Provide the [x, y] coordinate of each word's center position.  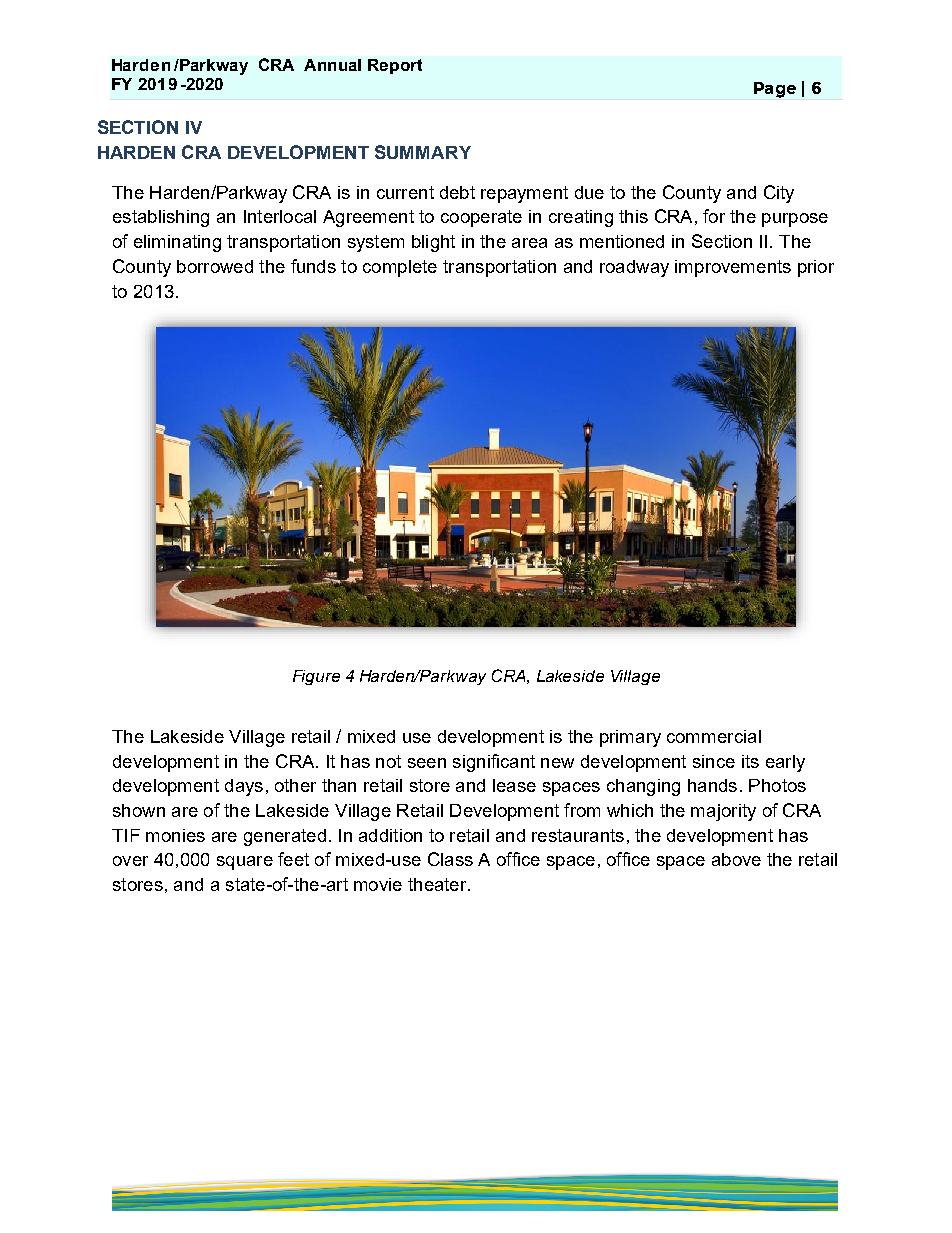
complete [400, 268]
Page [775, 90]
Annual [332, 65]
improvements [733, 268]
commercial [714, 736]
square [245, 863]
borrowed [215, 266]
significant [494, 763]
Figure [316, 677]
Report [395, 66]
